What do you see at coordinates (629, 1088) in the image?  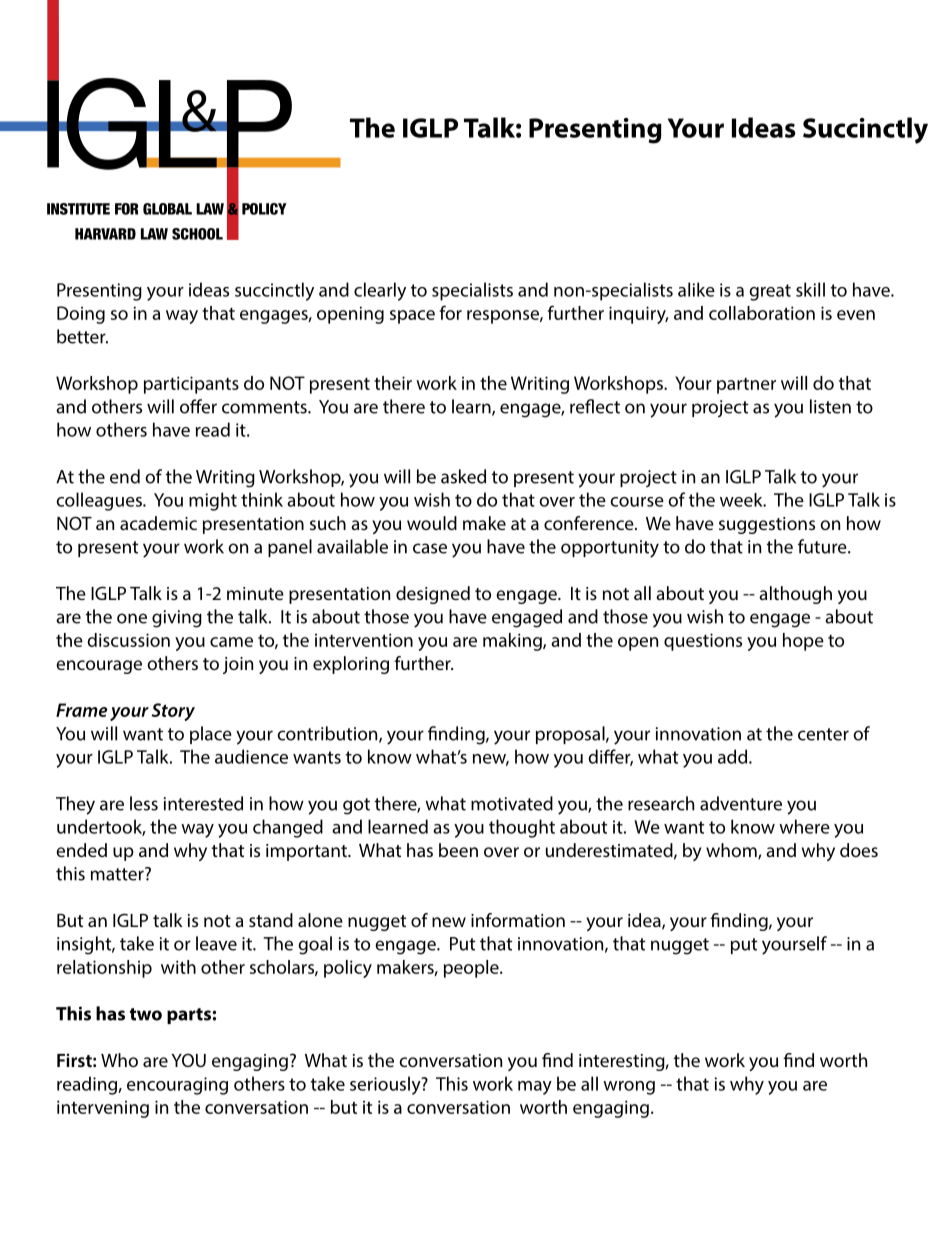 I see `wrong` at bounding box center [629, 1088].
